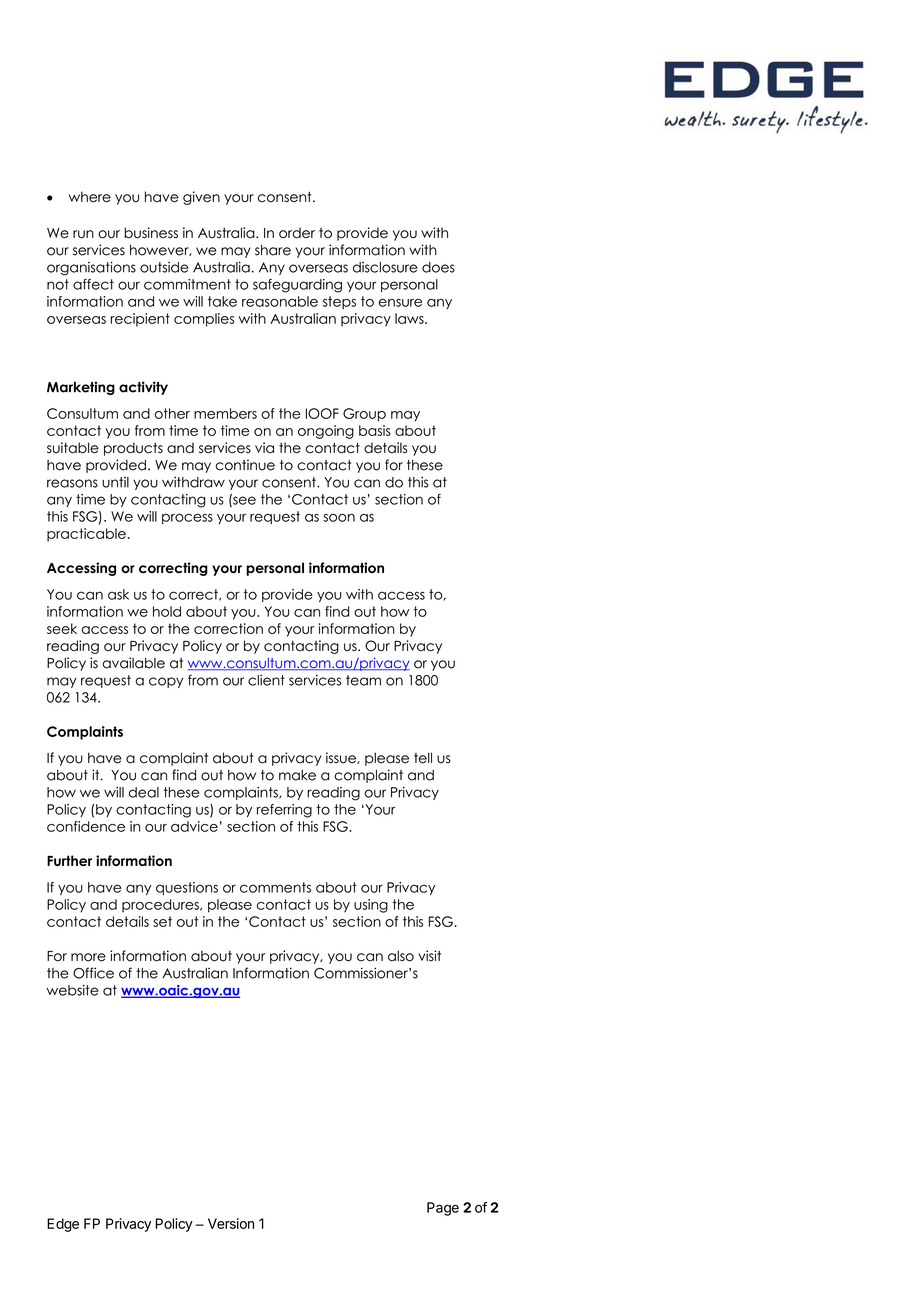 Image resolution: width=924 pixels, height=1308 pixels. I want to click on disclosure, so click(385, 267).
